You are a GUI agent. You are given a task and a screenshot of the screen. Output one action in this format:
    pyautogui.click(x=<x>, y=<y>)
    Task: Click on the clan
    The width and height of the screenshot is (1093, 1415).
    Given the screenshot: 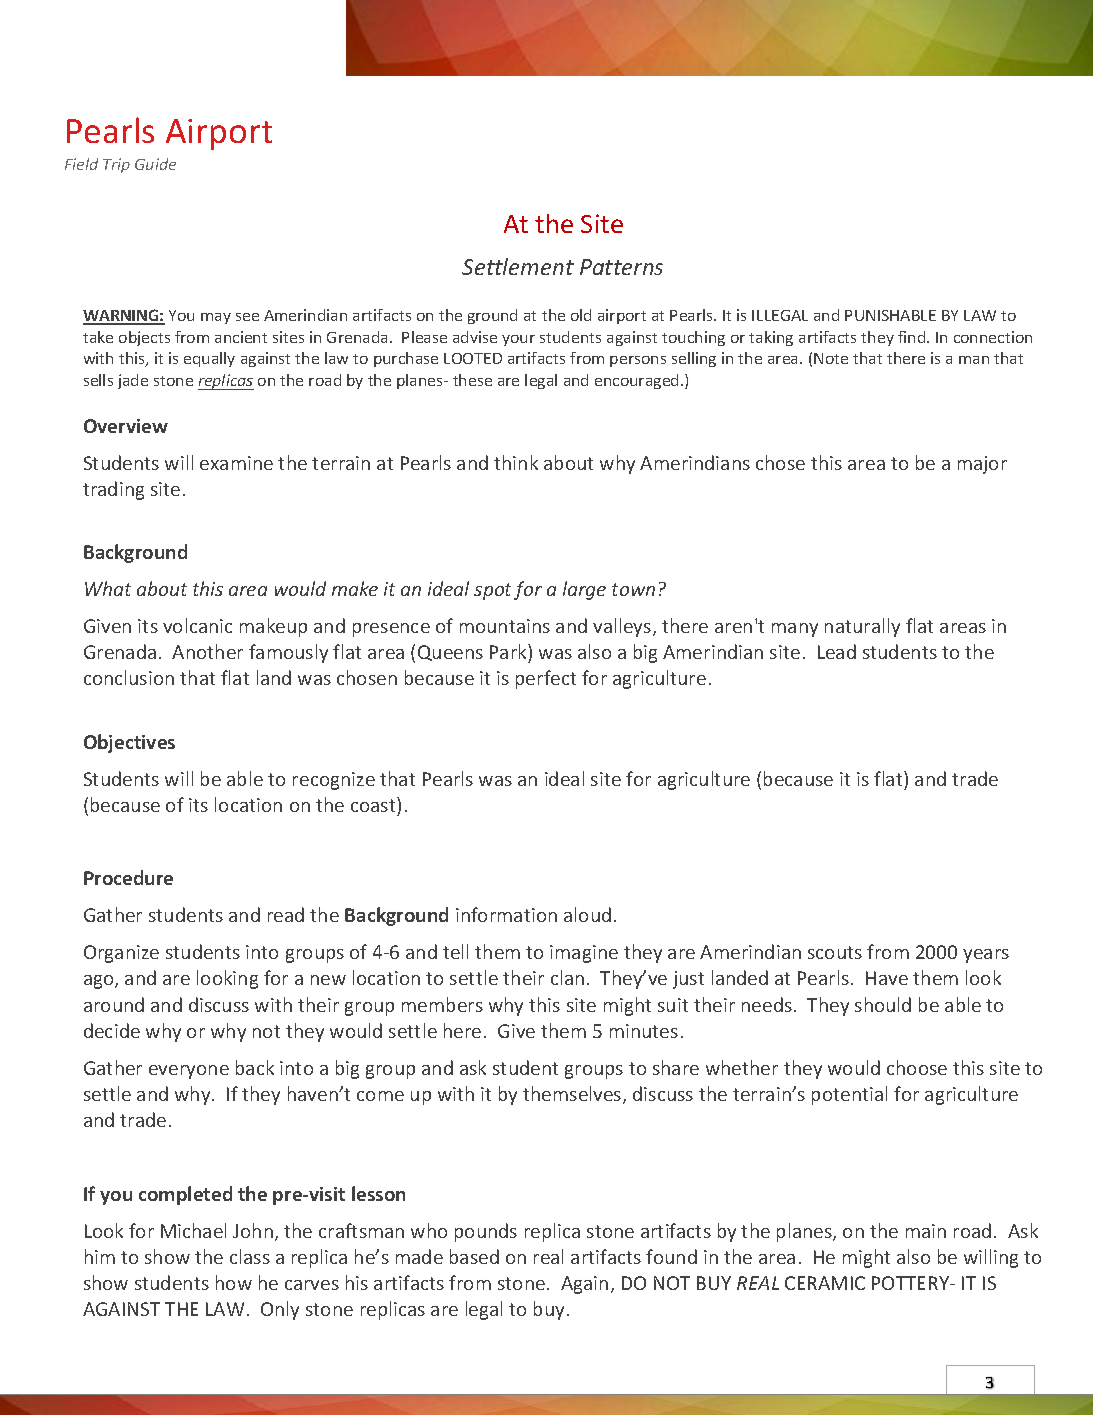 What is the action you would take?
    pyautogui.click(x=567, y=977)
